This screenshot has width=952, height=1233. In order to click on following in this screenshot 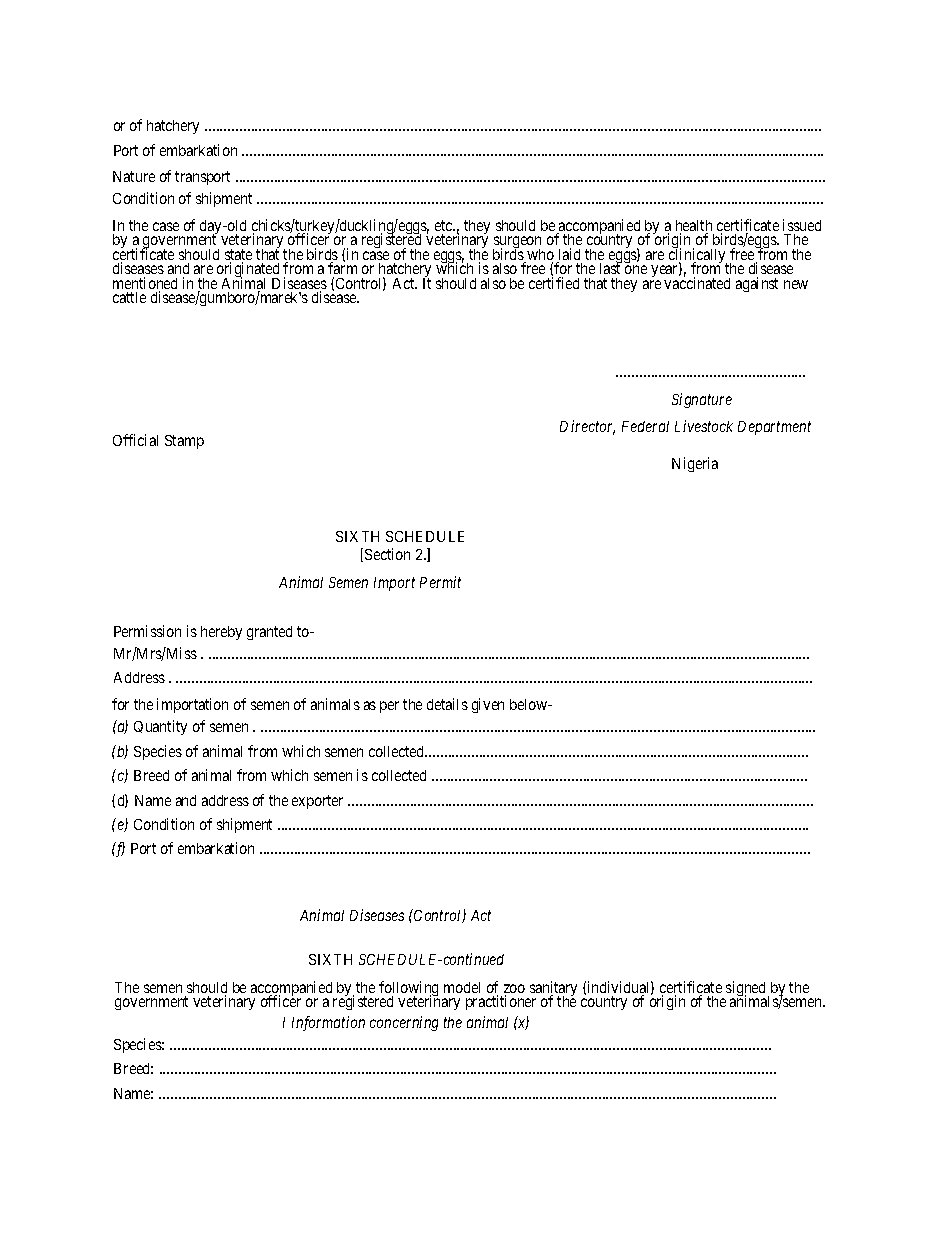, I will do `click(408, 990)`.
